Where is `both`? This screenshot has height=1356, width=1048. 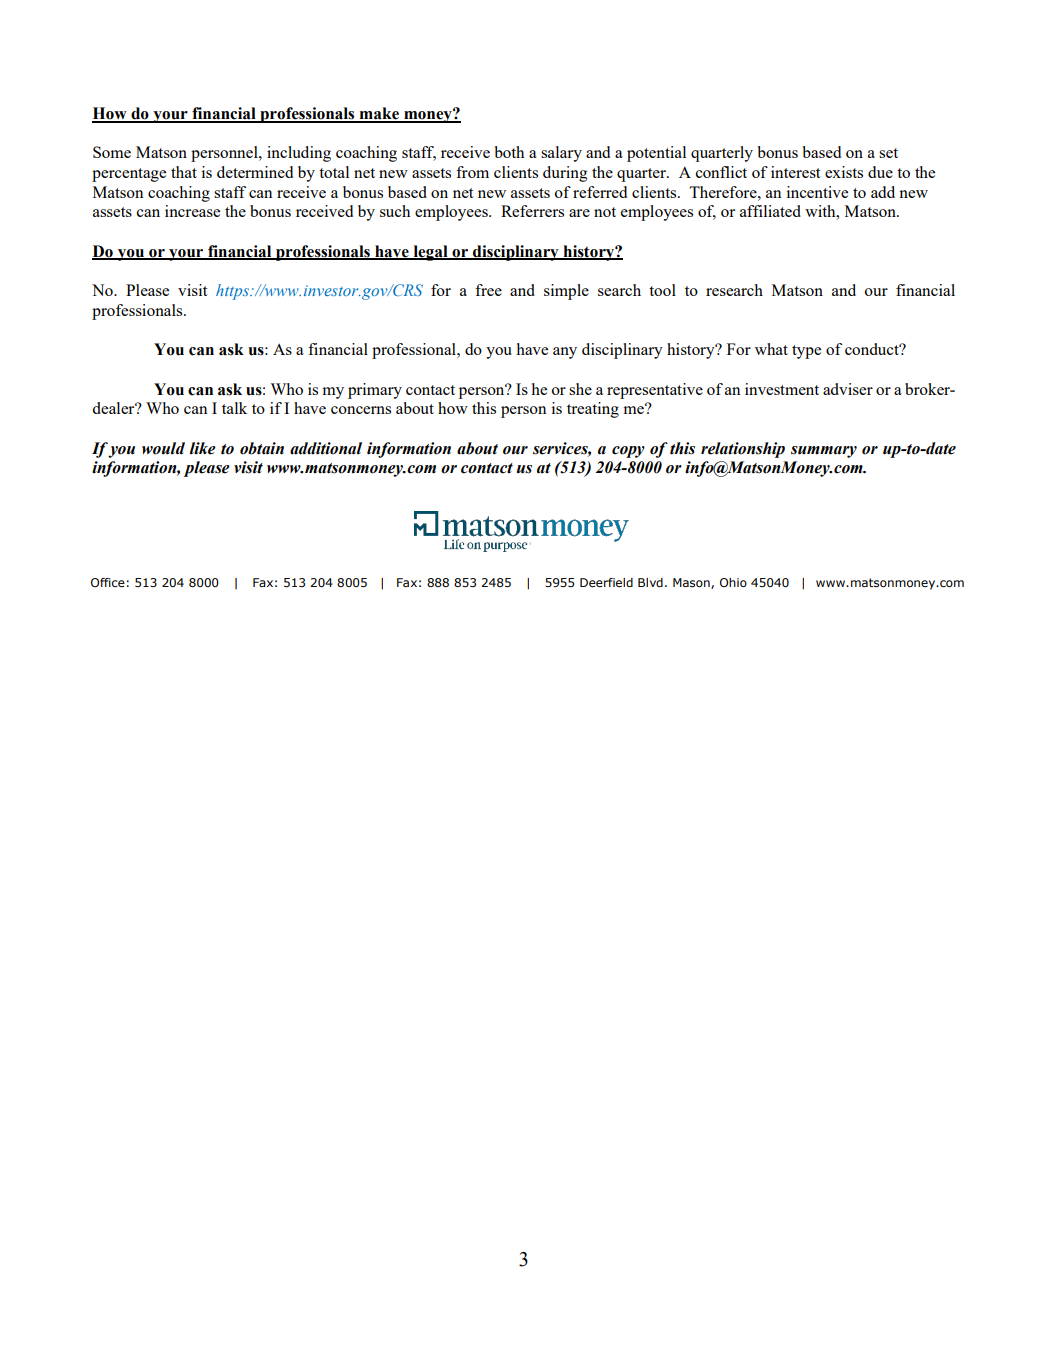
both is located at coordinates (509, 152).
